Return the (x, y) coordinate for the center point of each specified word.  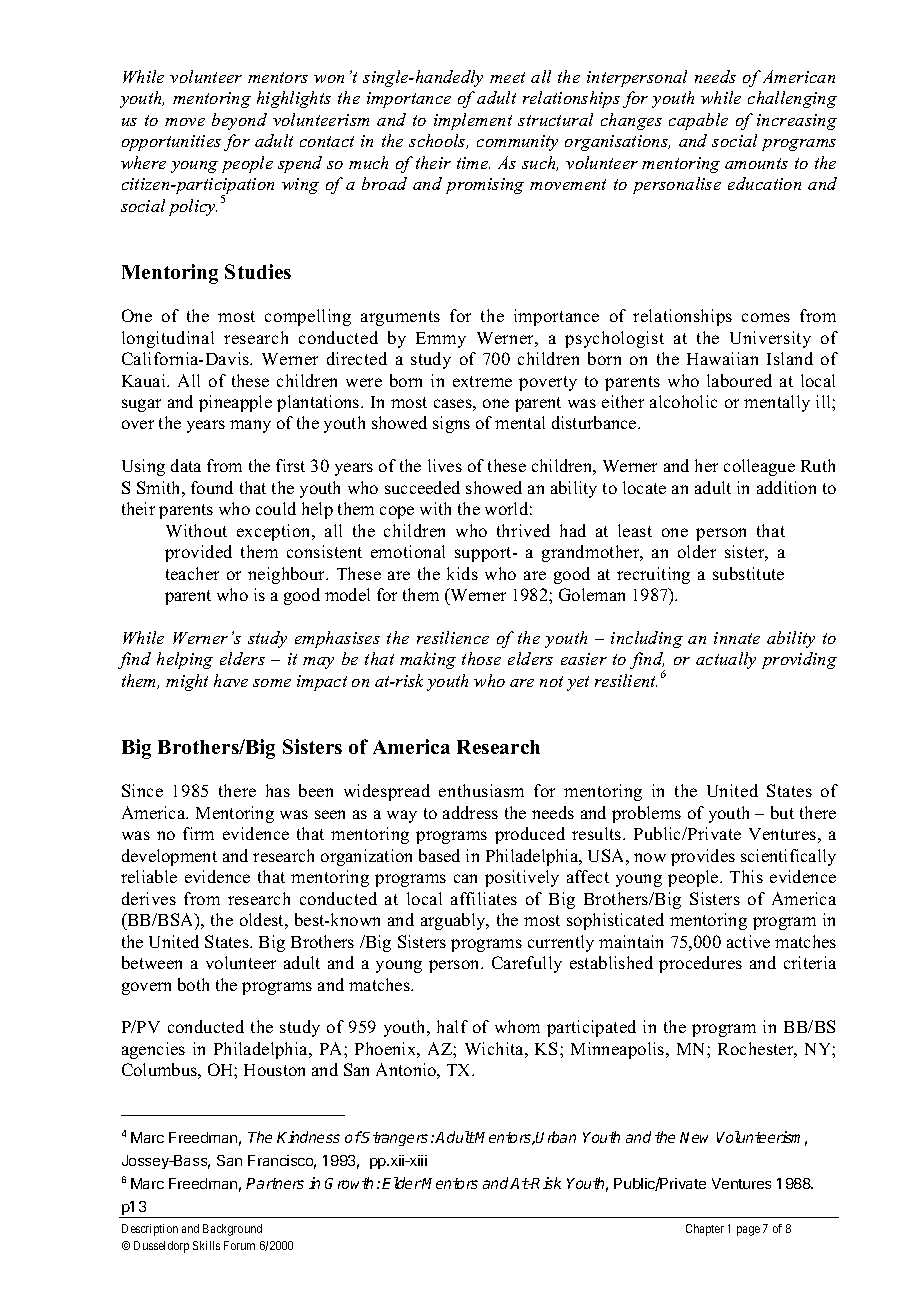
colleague (759, 467)
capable (698, 121)
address (470, 812)
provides (703, 857)
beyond (239, 121)
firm (198, 833)
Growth (349, 1183)
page (748, 1231)
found (212, 487)
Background (232, 1230)
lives (445, 465)
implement (473, 121)
